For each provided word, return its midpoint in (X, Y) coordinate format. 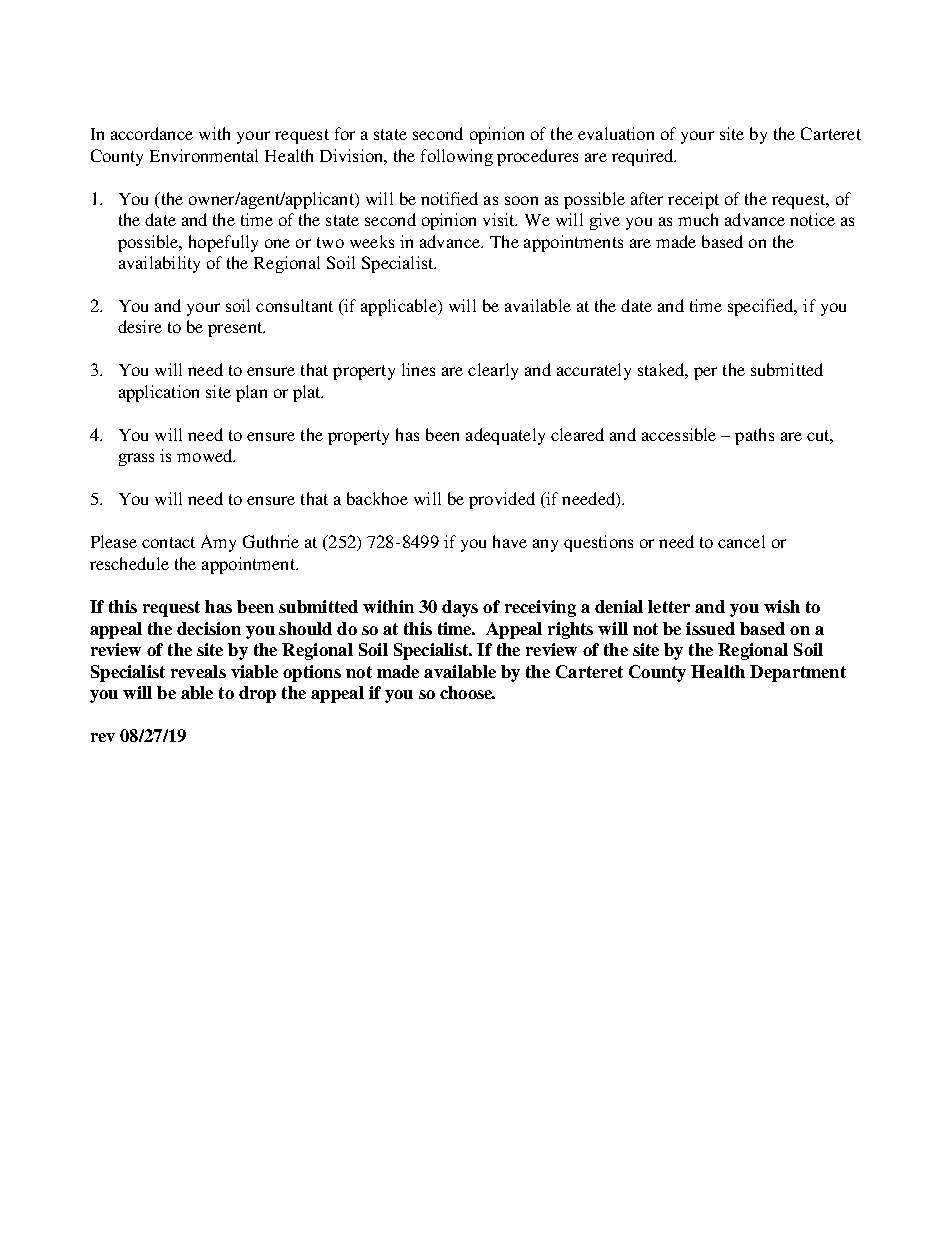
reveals (198, 671)
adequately (505, 436)
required (644, 157)
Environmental (204, 155)
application (159, 393)
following (457, 157)
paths (754, 436)
